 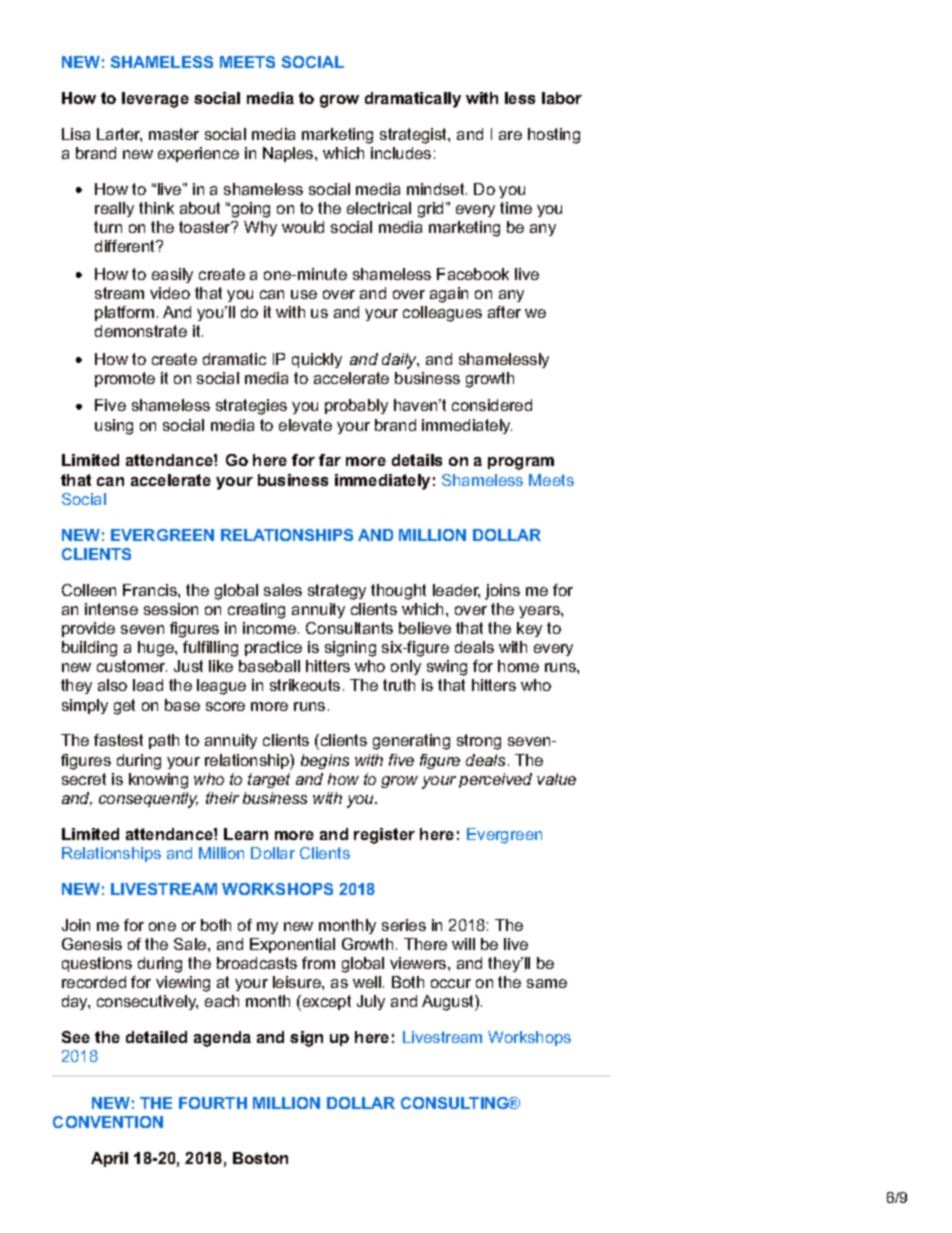 What do you see at coordinates (288, 154) in the image?
I see `Naples` at bounding box center [288, 154].
